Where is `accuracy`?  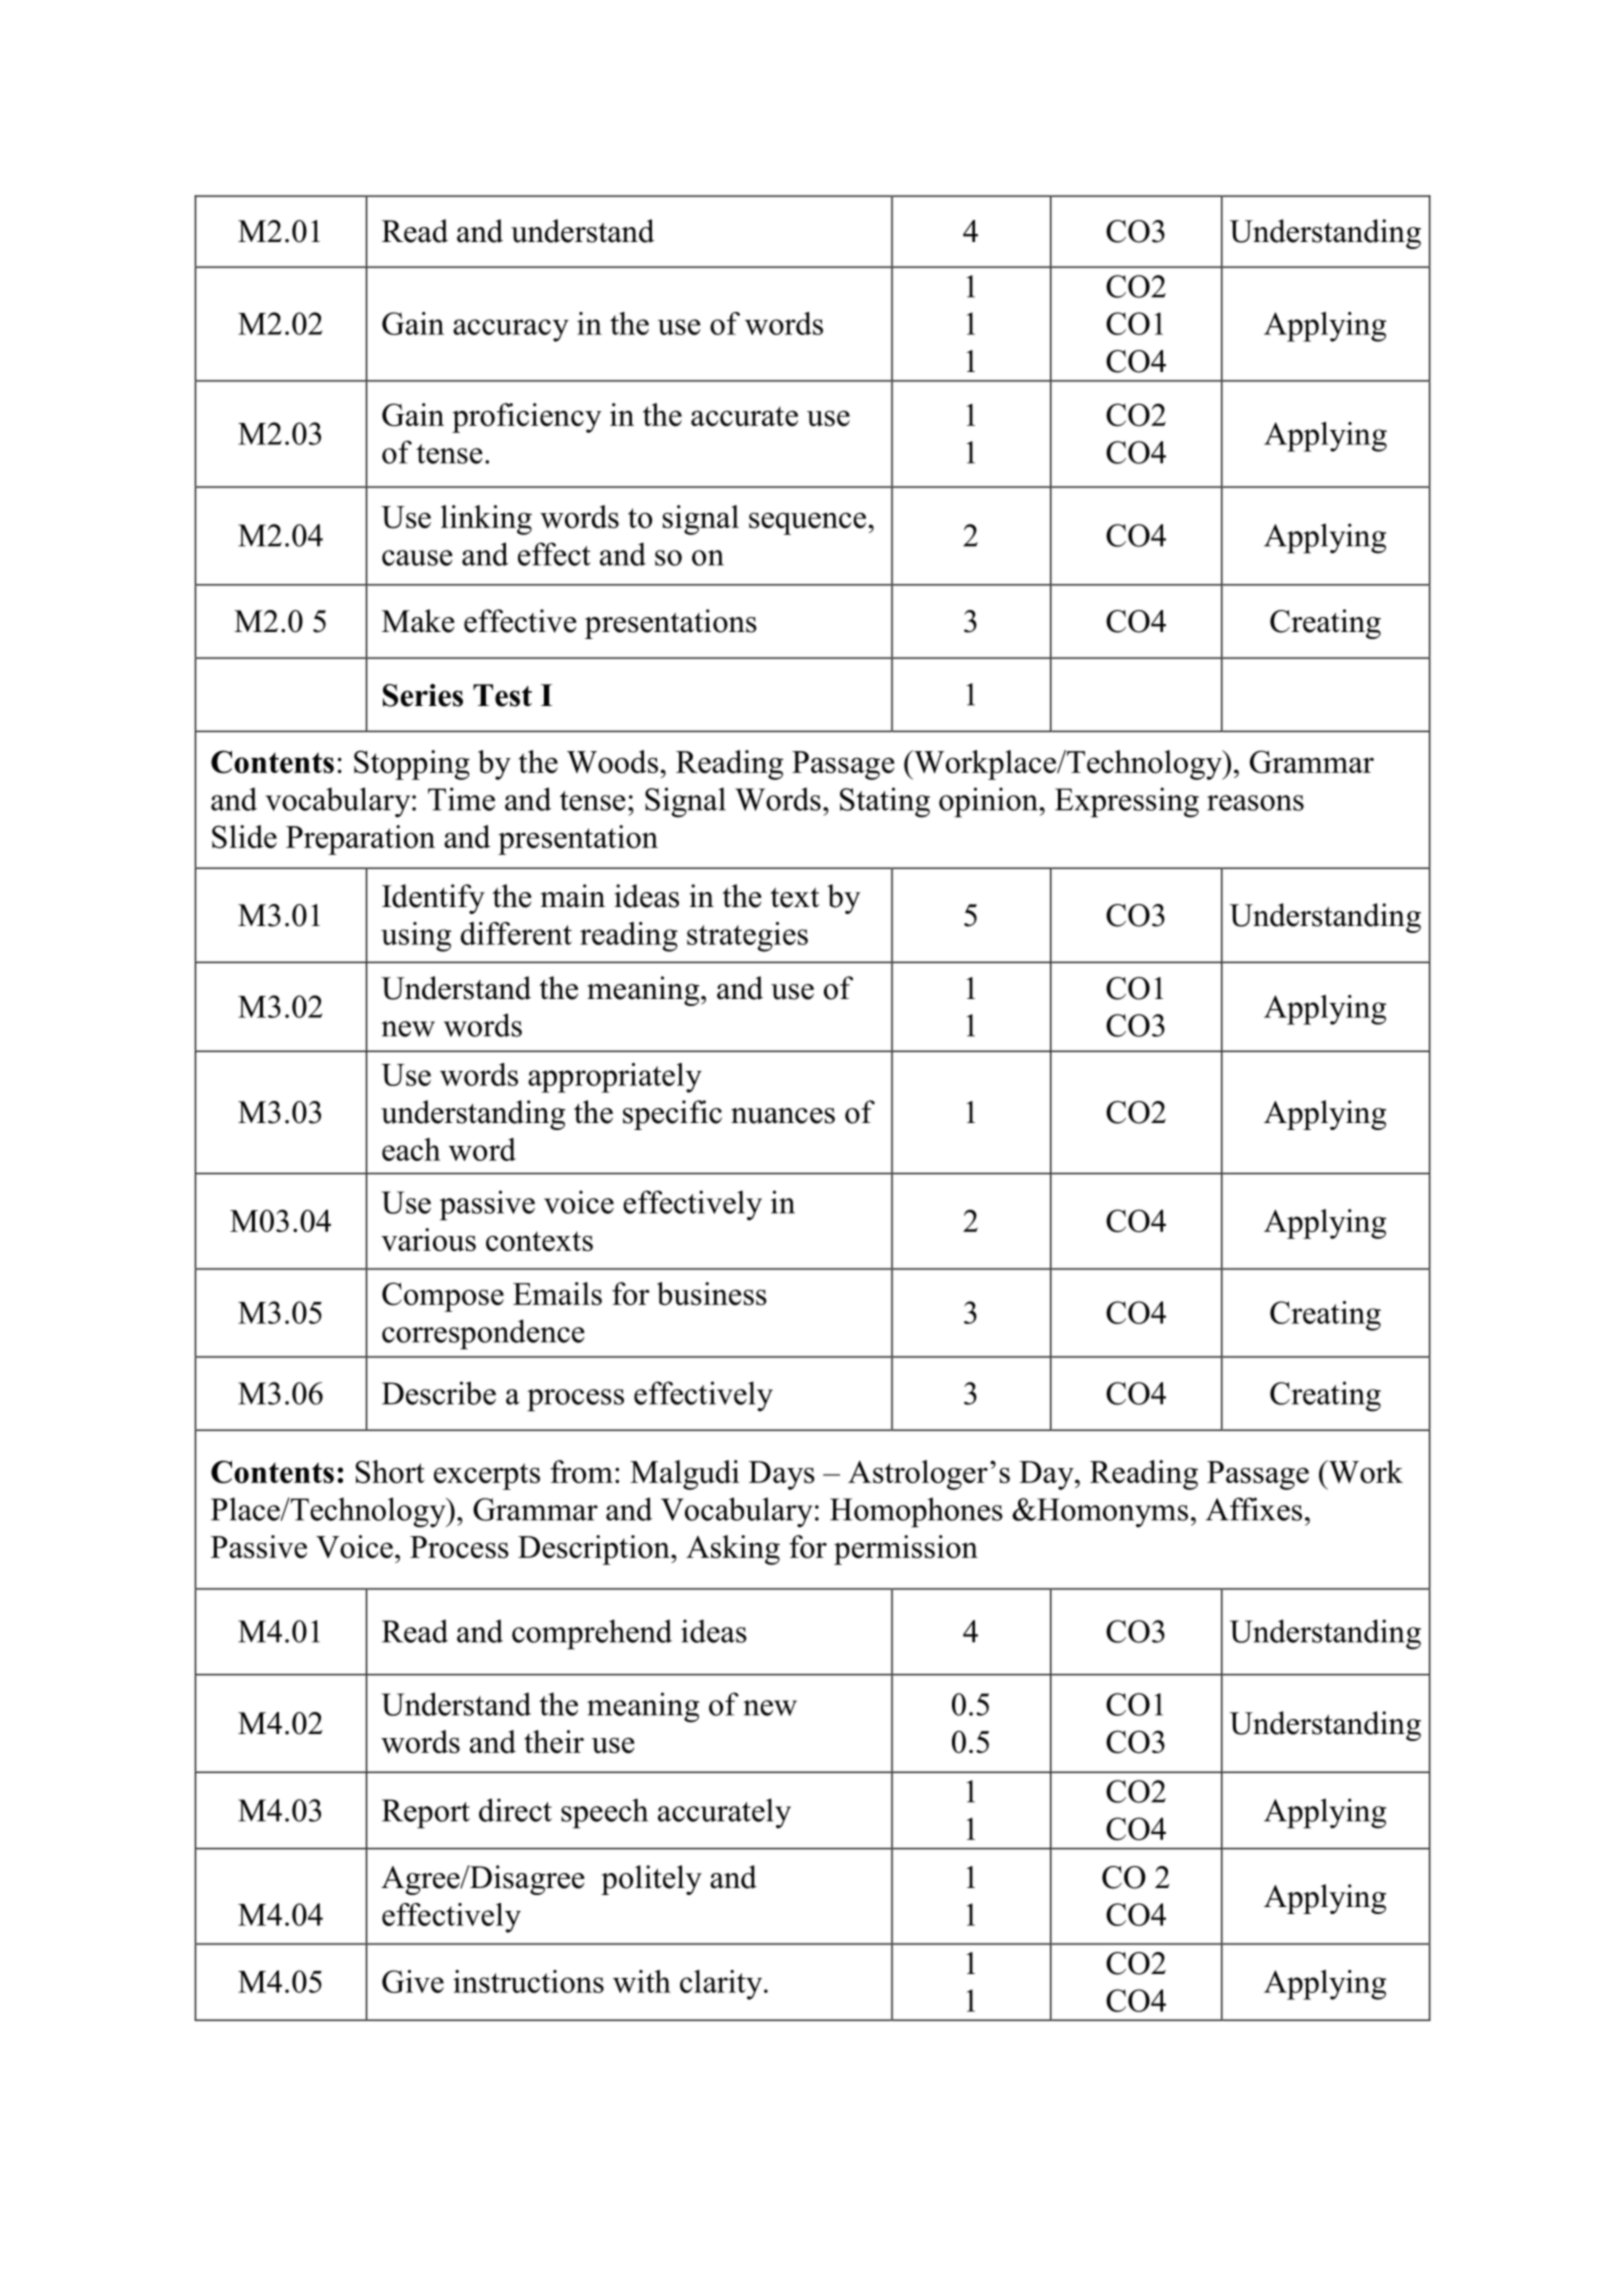 accuracy is located at coordinates (511, 330).
